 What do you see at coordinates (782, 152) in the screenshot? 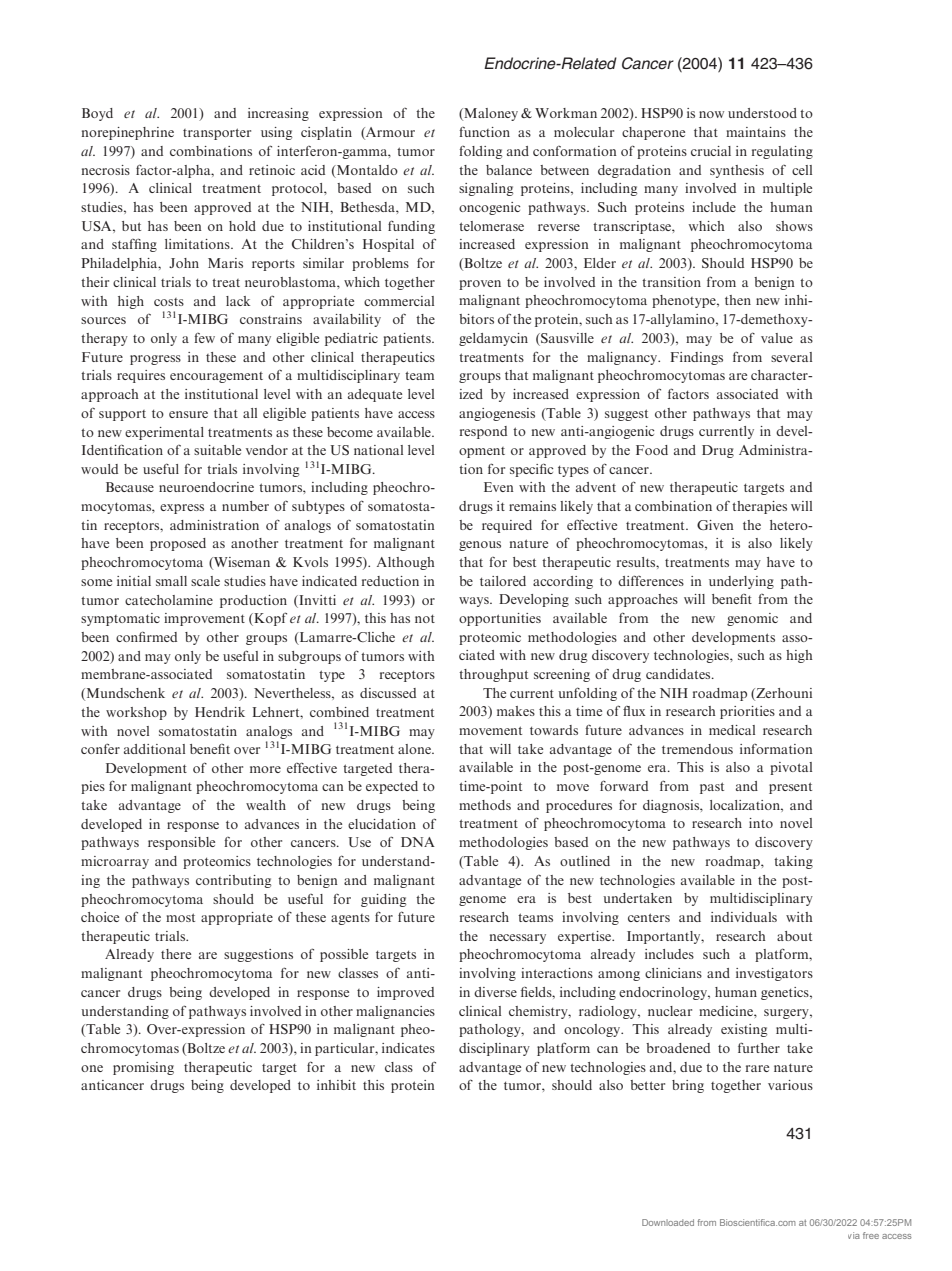
I see `regulating` at bounding box center [782, 152].
